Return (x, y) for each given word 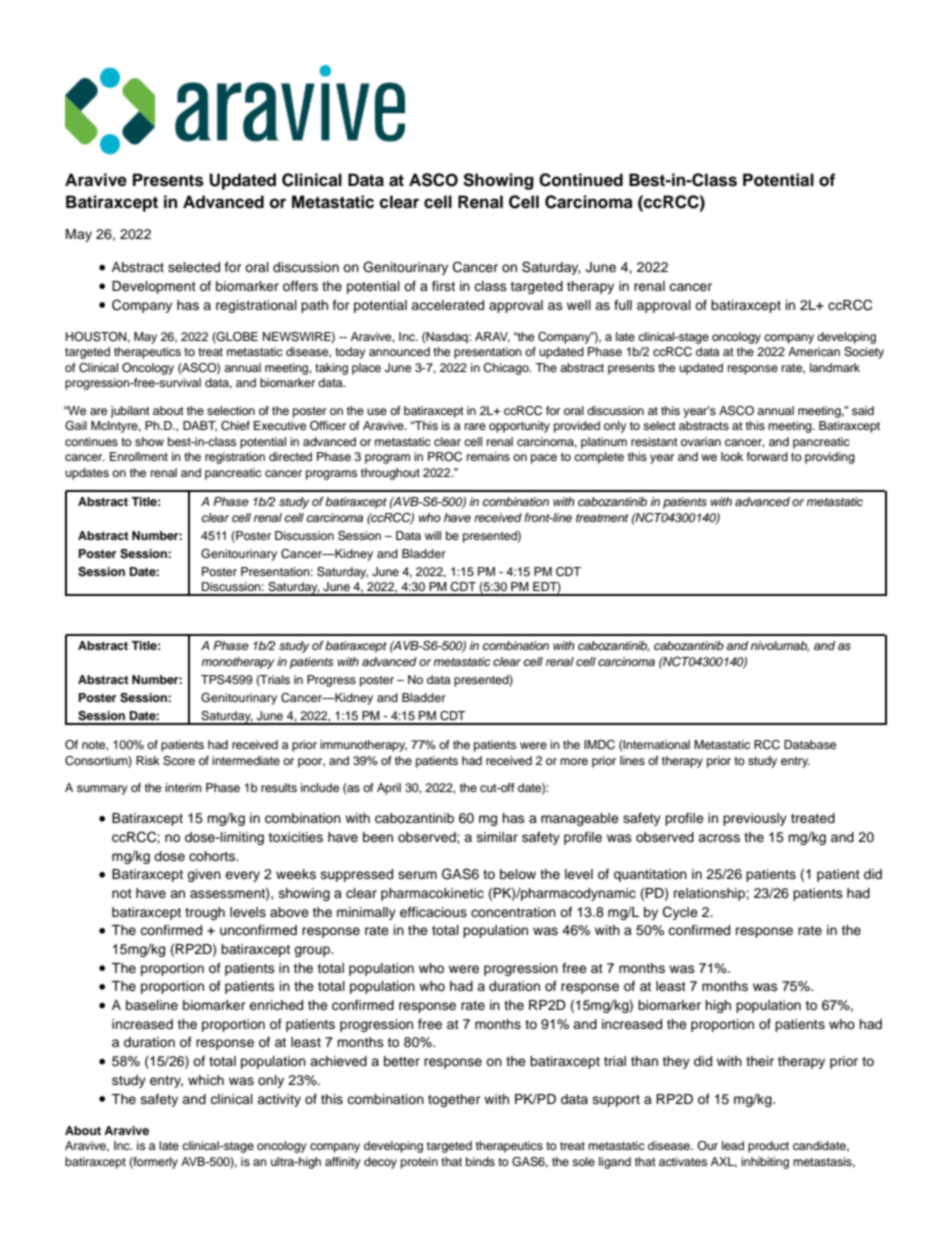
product (768, 1147)
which (206, 1080)
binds (480, 1161)
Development (154, 287)
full (623, 305)
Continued (581, 180)
